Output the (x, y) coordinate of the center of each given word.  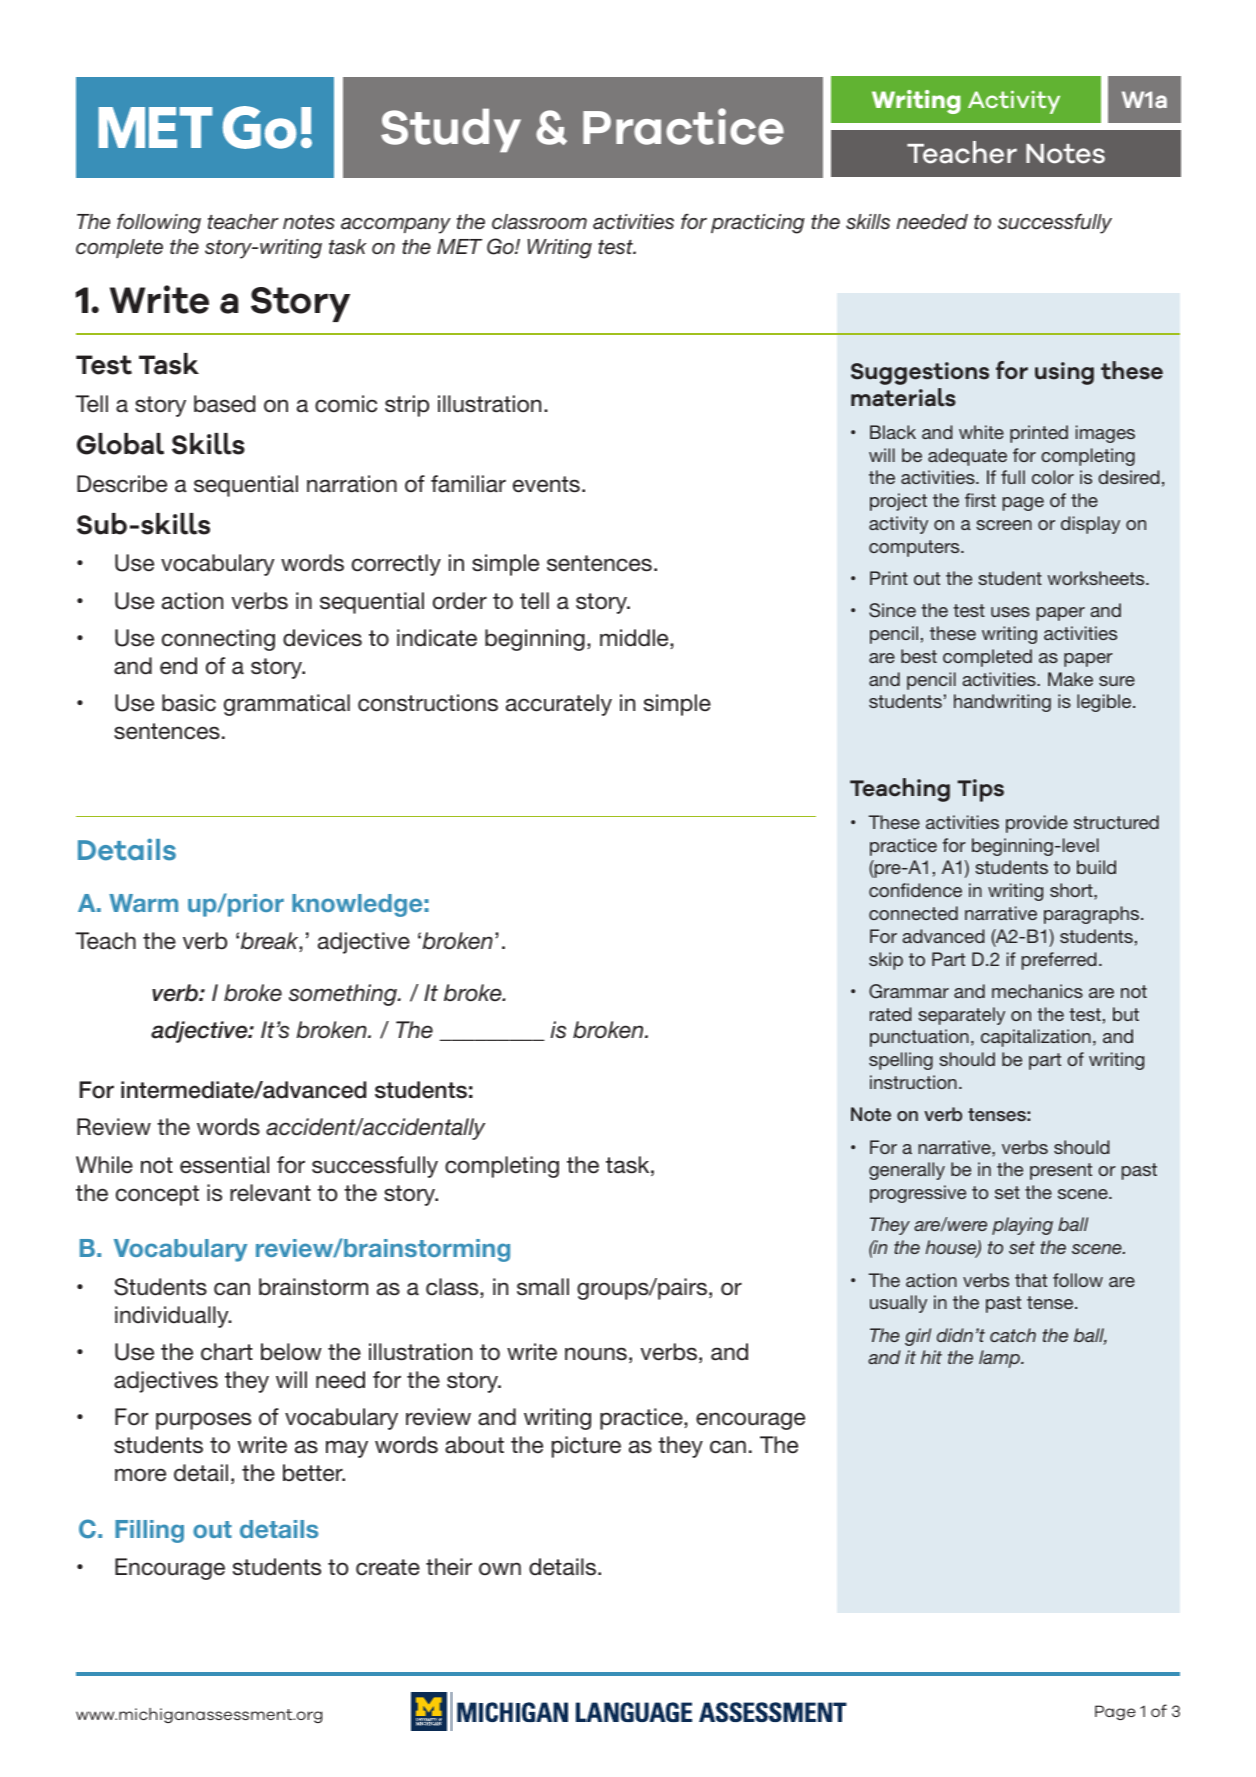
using (1064, 373)
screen (1004, 525)
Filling (149, 1531)
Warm (143, 903)
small (543, 1287)
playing (1022, 1226)
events (546, 484)
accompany (396, 226)
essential (224, 1165)
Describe (122, 484)
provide (1037, 824)
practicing (758, 224)
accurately (559, 705)
